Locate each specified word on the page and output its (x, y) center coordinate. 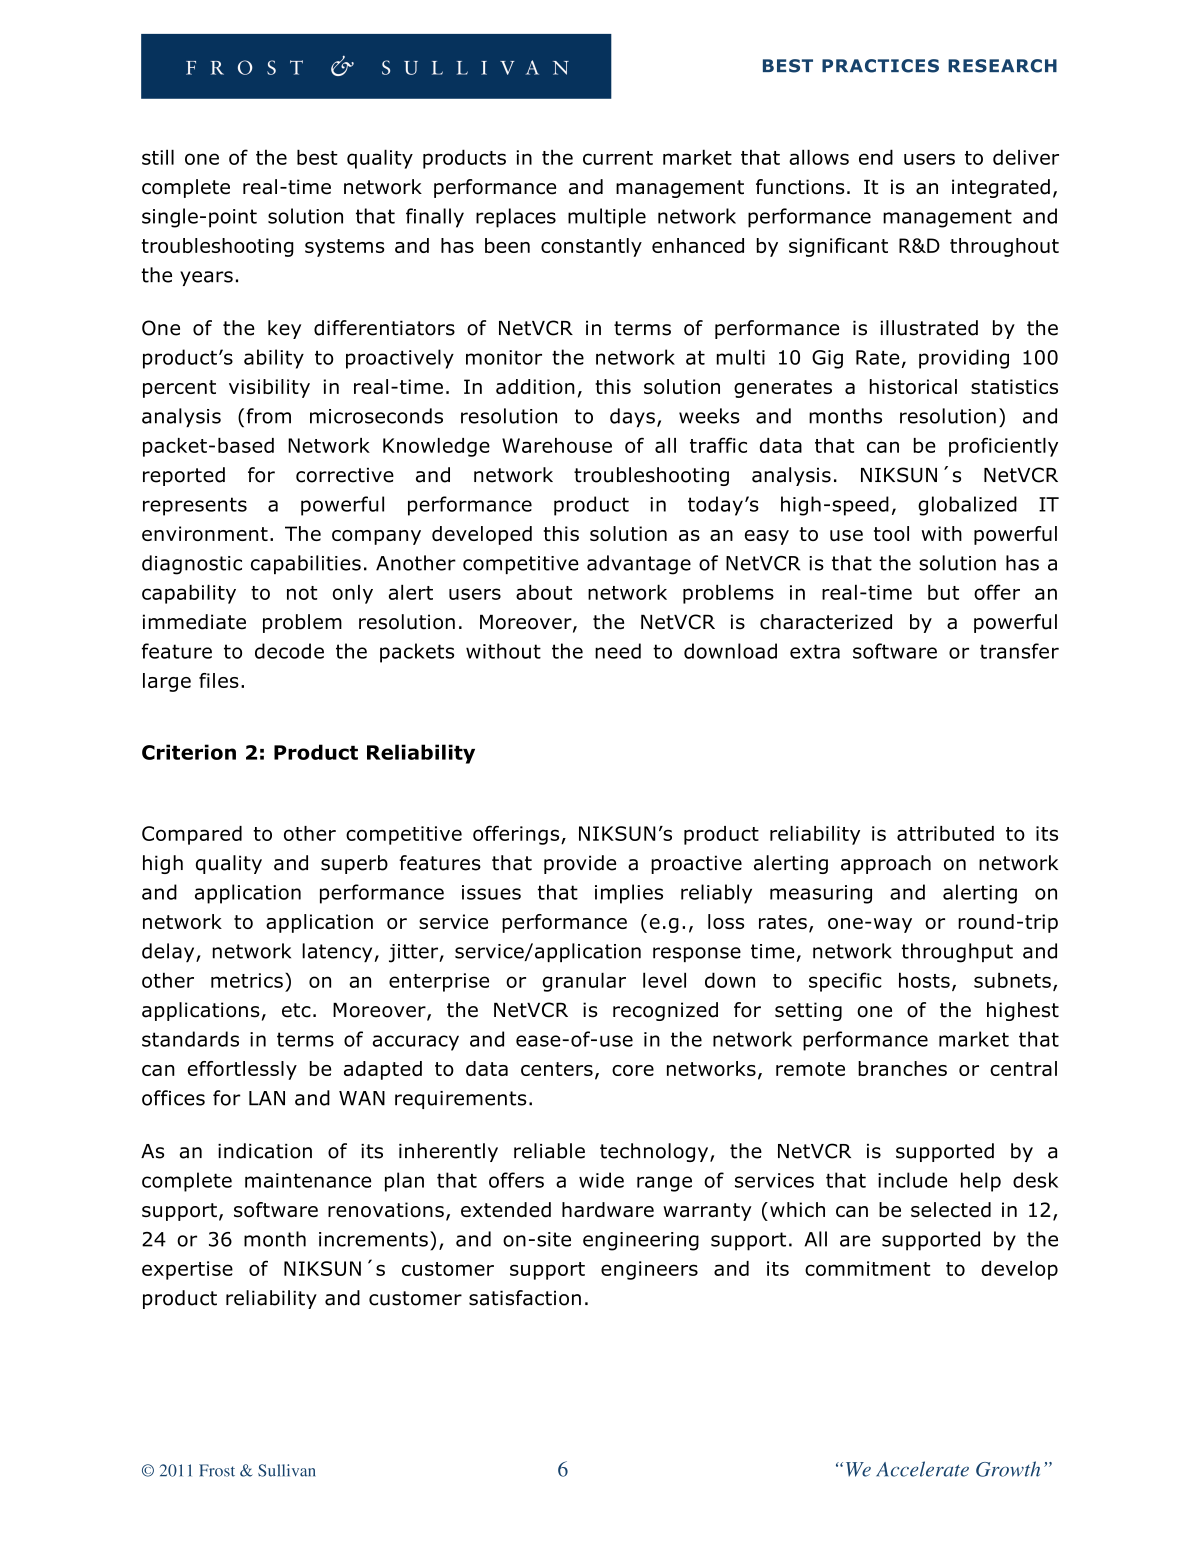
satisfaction (525, 1298)
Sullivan (286, 1470)
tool (891, 533)
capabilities (306, 564)
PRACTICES (880, 66)
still (158, 157)
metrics (247, 980)
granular (584, 982)
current (618, 158)
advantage (639, 565)
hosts (924, 980)
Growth (1008, 1469)
